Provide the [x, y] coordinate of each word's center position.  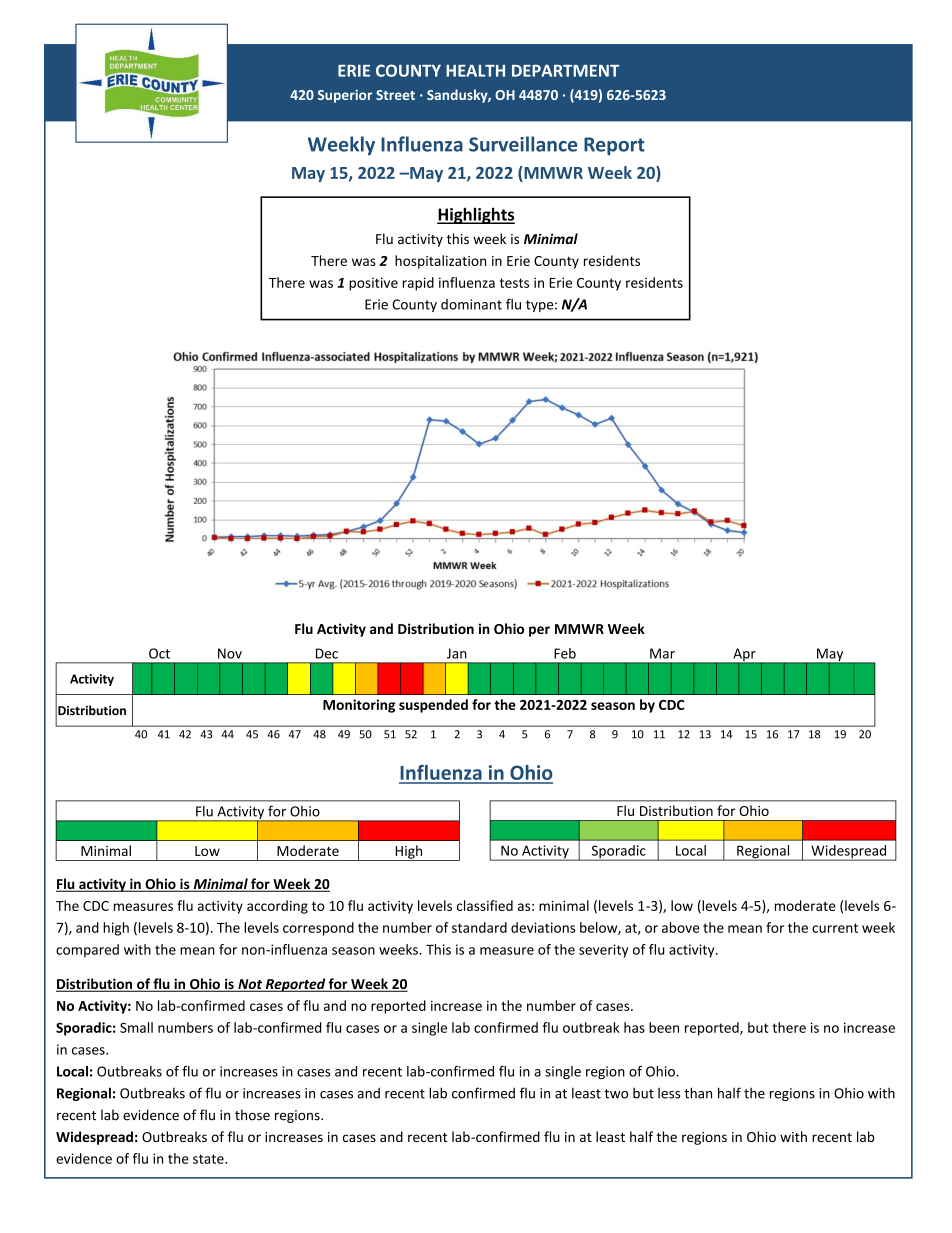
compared [87, 951]
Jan [457, 653]
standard [479, 927]
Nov [230, 653]
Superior [345, 96]
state [209, 1159]
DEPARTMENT [565, 71]
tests [514, 283]
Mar [662, 653]
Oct [159, 653]
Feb [565, 653]
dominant [471, 304]
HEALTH [475, 71]
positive [373, 284]
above [681, 927]
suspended [433, 706]
